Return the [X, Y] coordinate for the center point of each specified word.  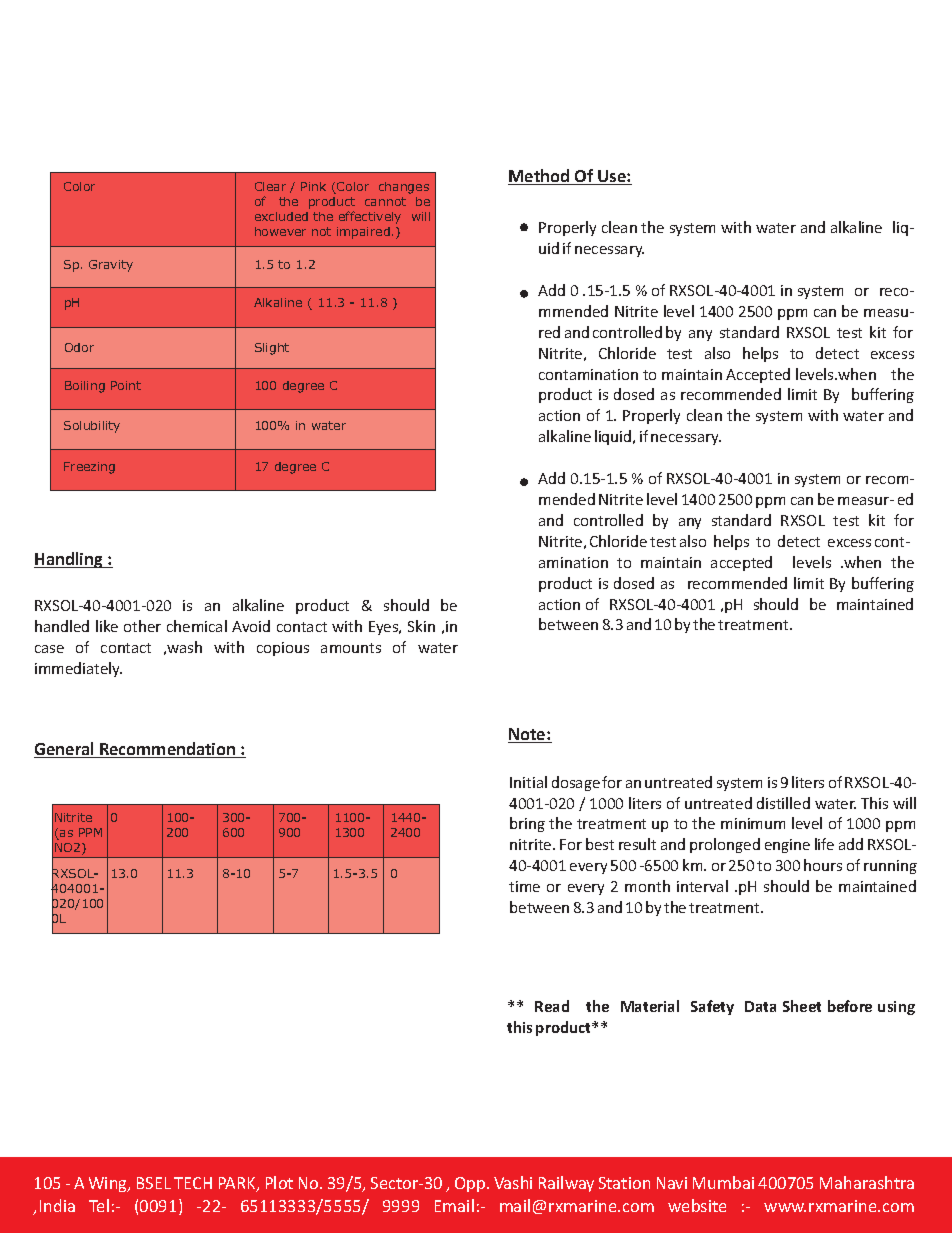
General [65, 750]
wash [184, 647]
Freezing [89, 468]
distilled [783, 803]
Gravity [111, 266]
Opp [471, 1184]
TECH [193, 1183]
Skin [421, 626]
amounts [351, 648]
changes [404, 188]
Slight [272, 349]
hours [823, 865]
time [524, 886]
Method [540, 177]
